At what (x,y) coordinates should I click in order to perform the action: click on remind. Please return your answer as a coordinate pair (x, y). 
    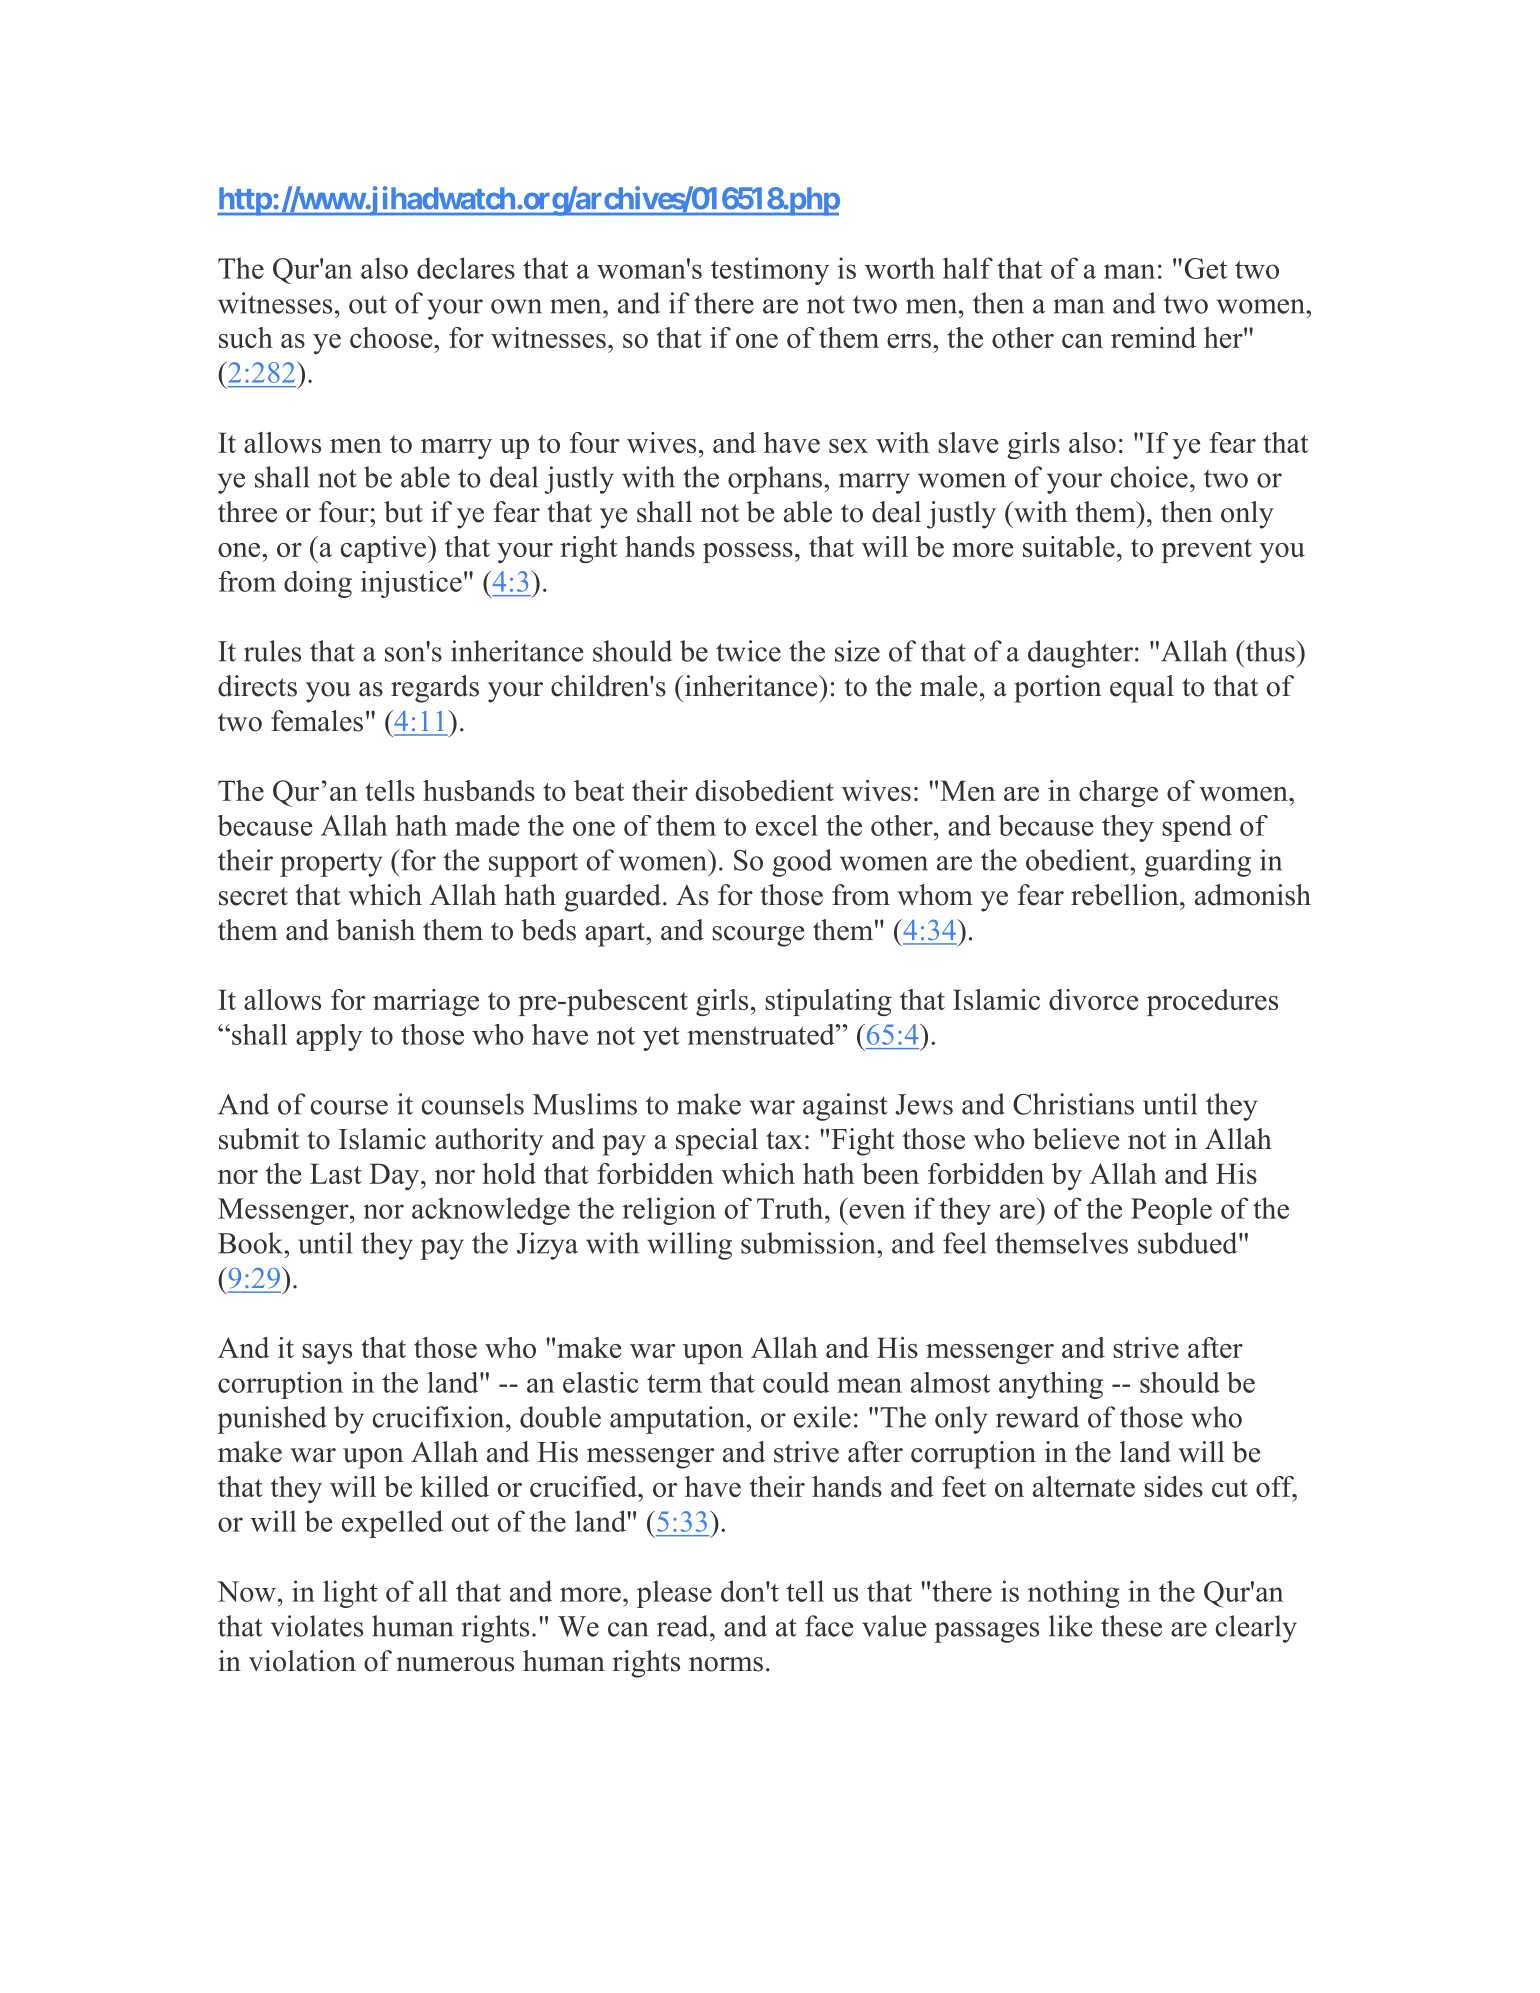
    Looking at the image, I should click on (1153, 337).
